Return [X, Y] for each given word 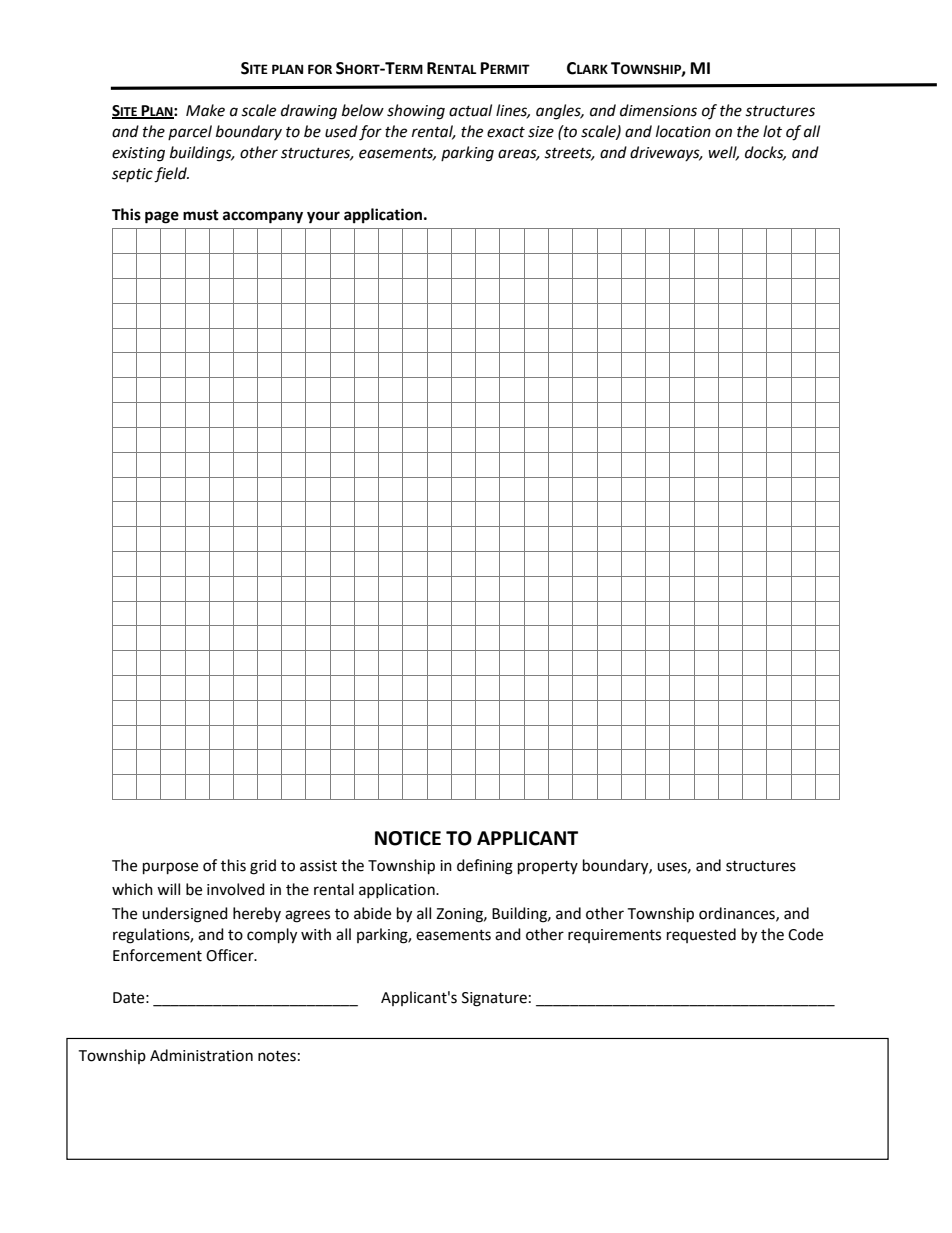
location [683, 131]
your [323, 217]
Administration [201, 1055]
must [201, 215]
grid [263, 867]
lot [772, 131]
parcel [190, 132]
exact [506, 132]
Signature [494, 999]
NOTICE [408, 838]
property [548, 868]
